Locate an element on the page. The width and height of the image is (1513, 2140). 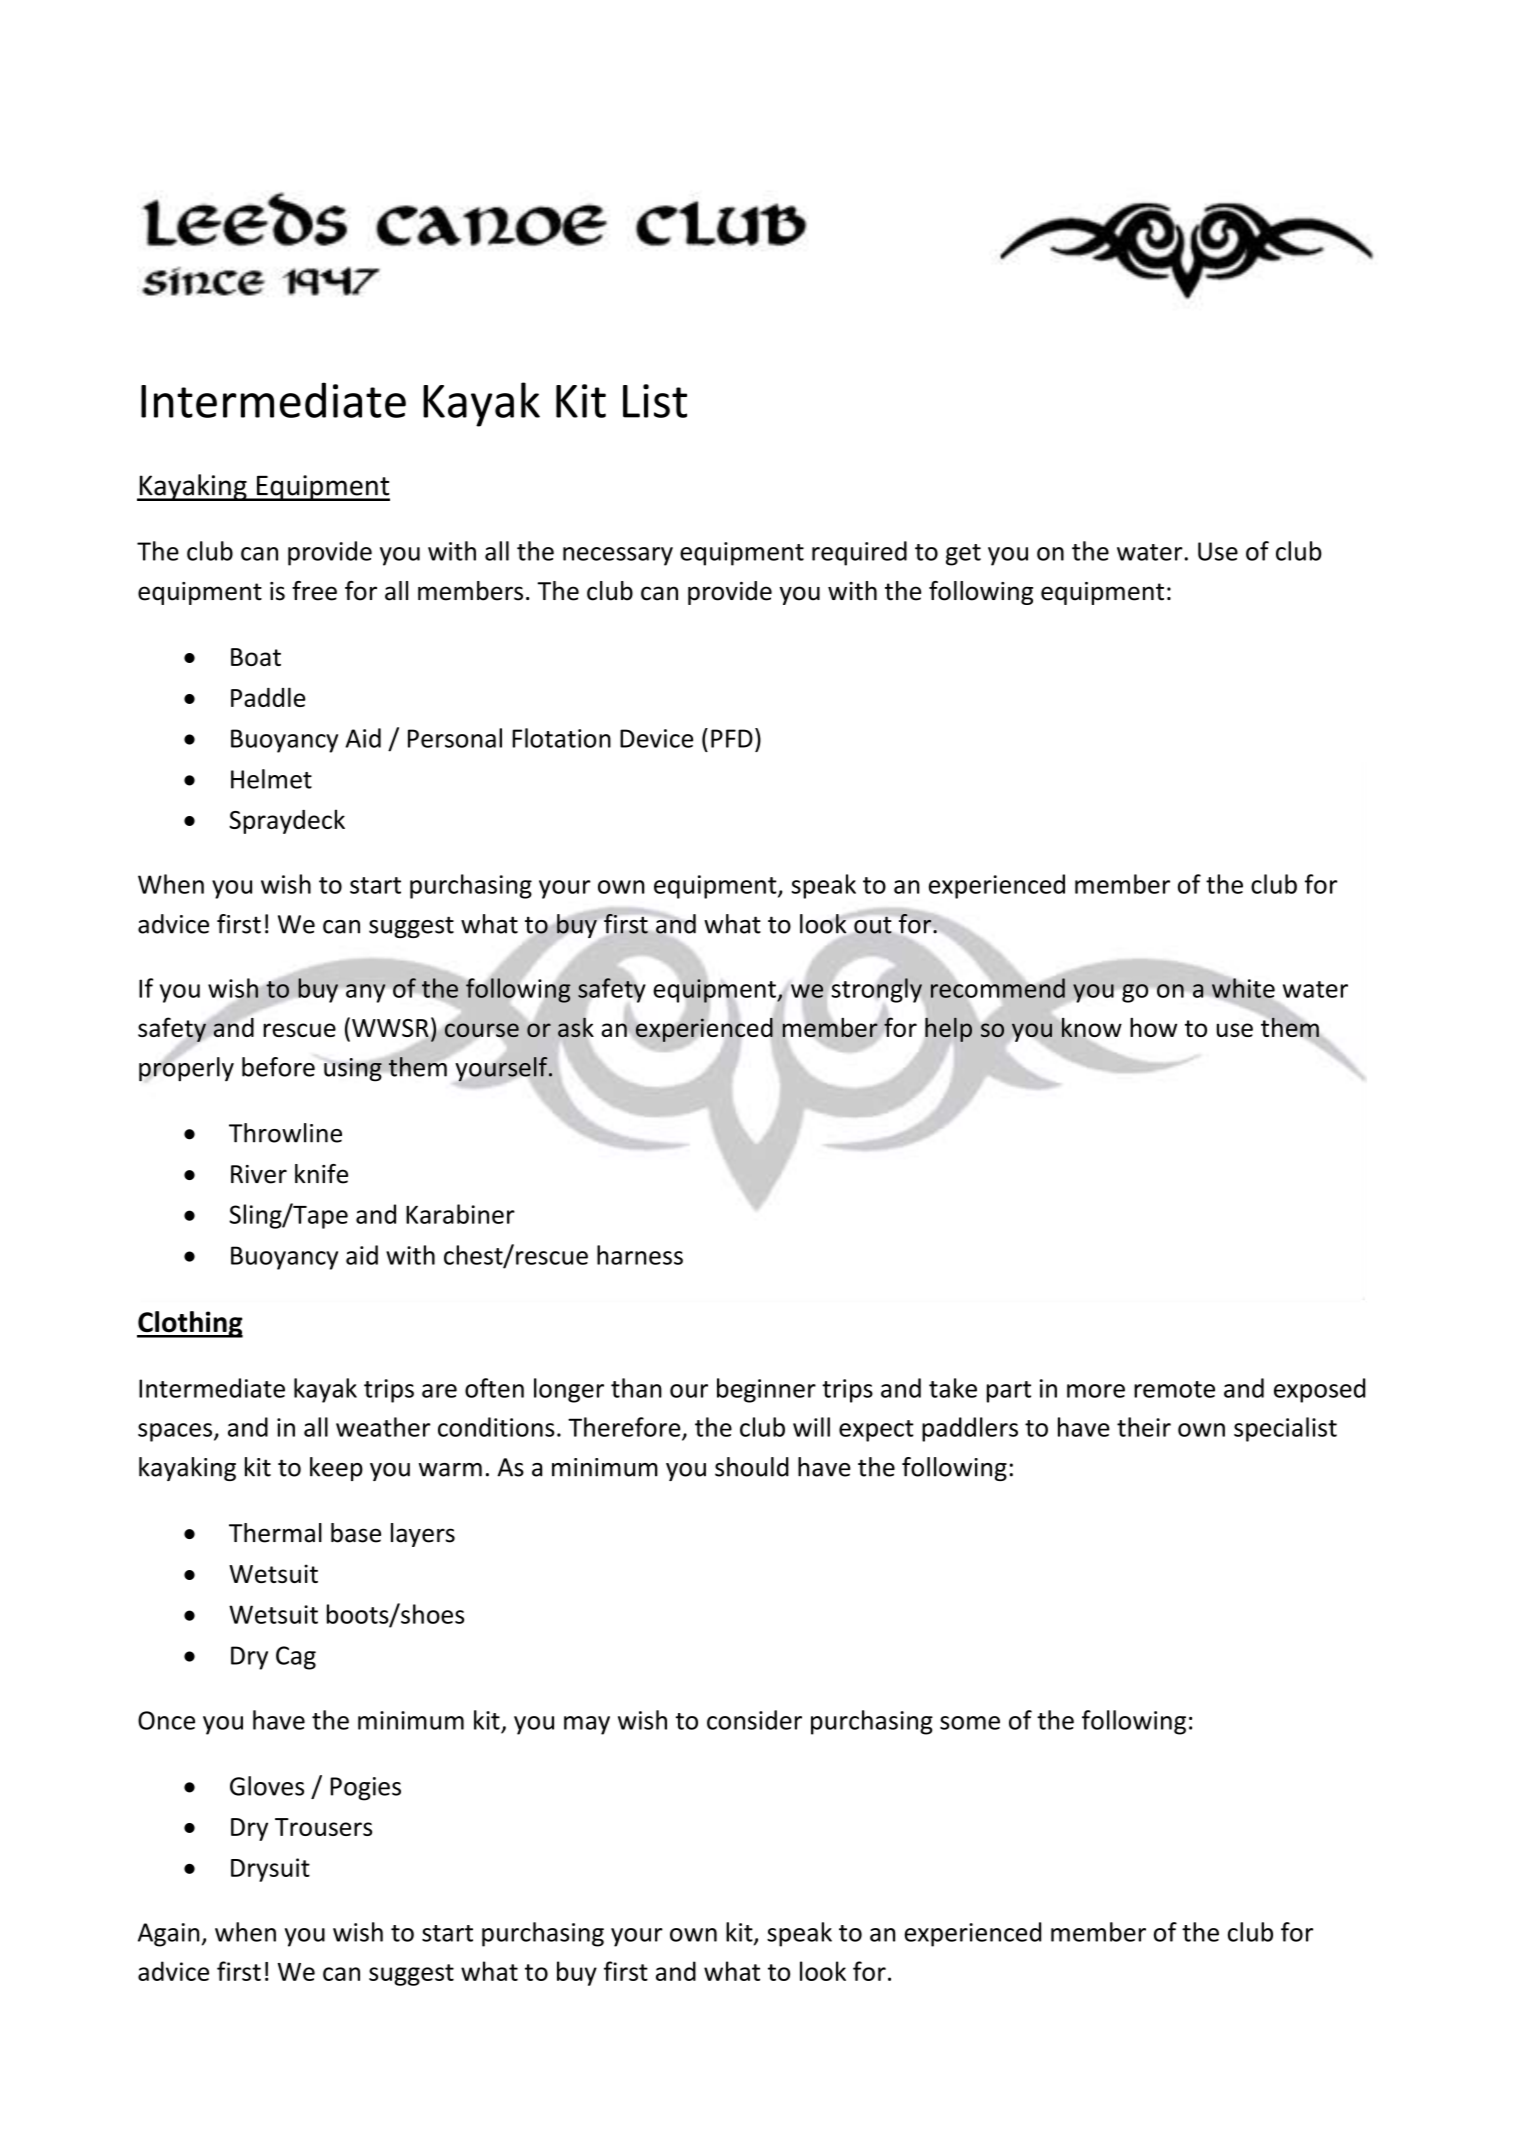
free is located at coordinates (314, 591).
